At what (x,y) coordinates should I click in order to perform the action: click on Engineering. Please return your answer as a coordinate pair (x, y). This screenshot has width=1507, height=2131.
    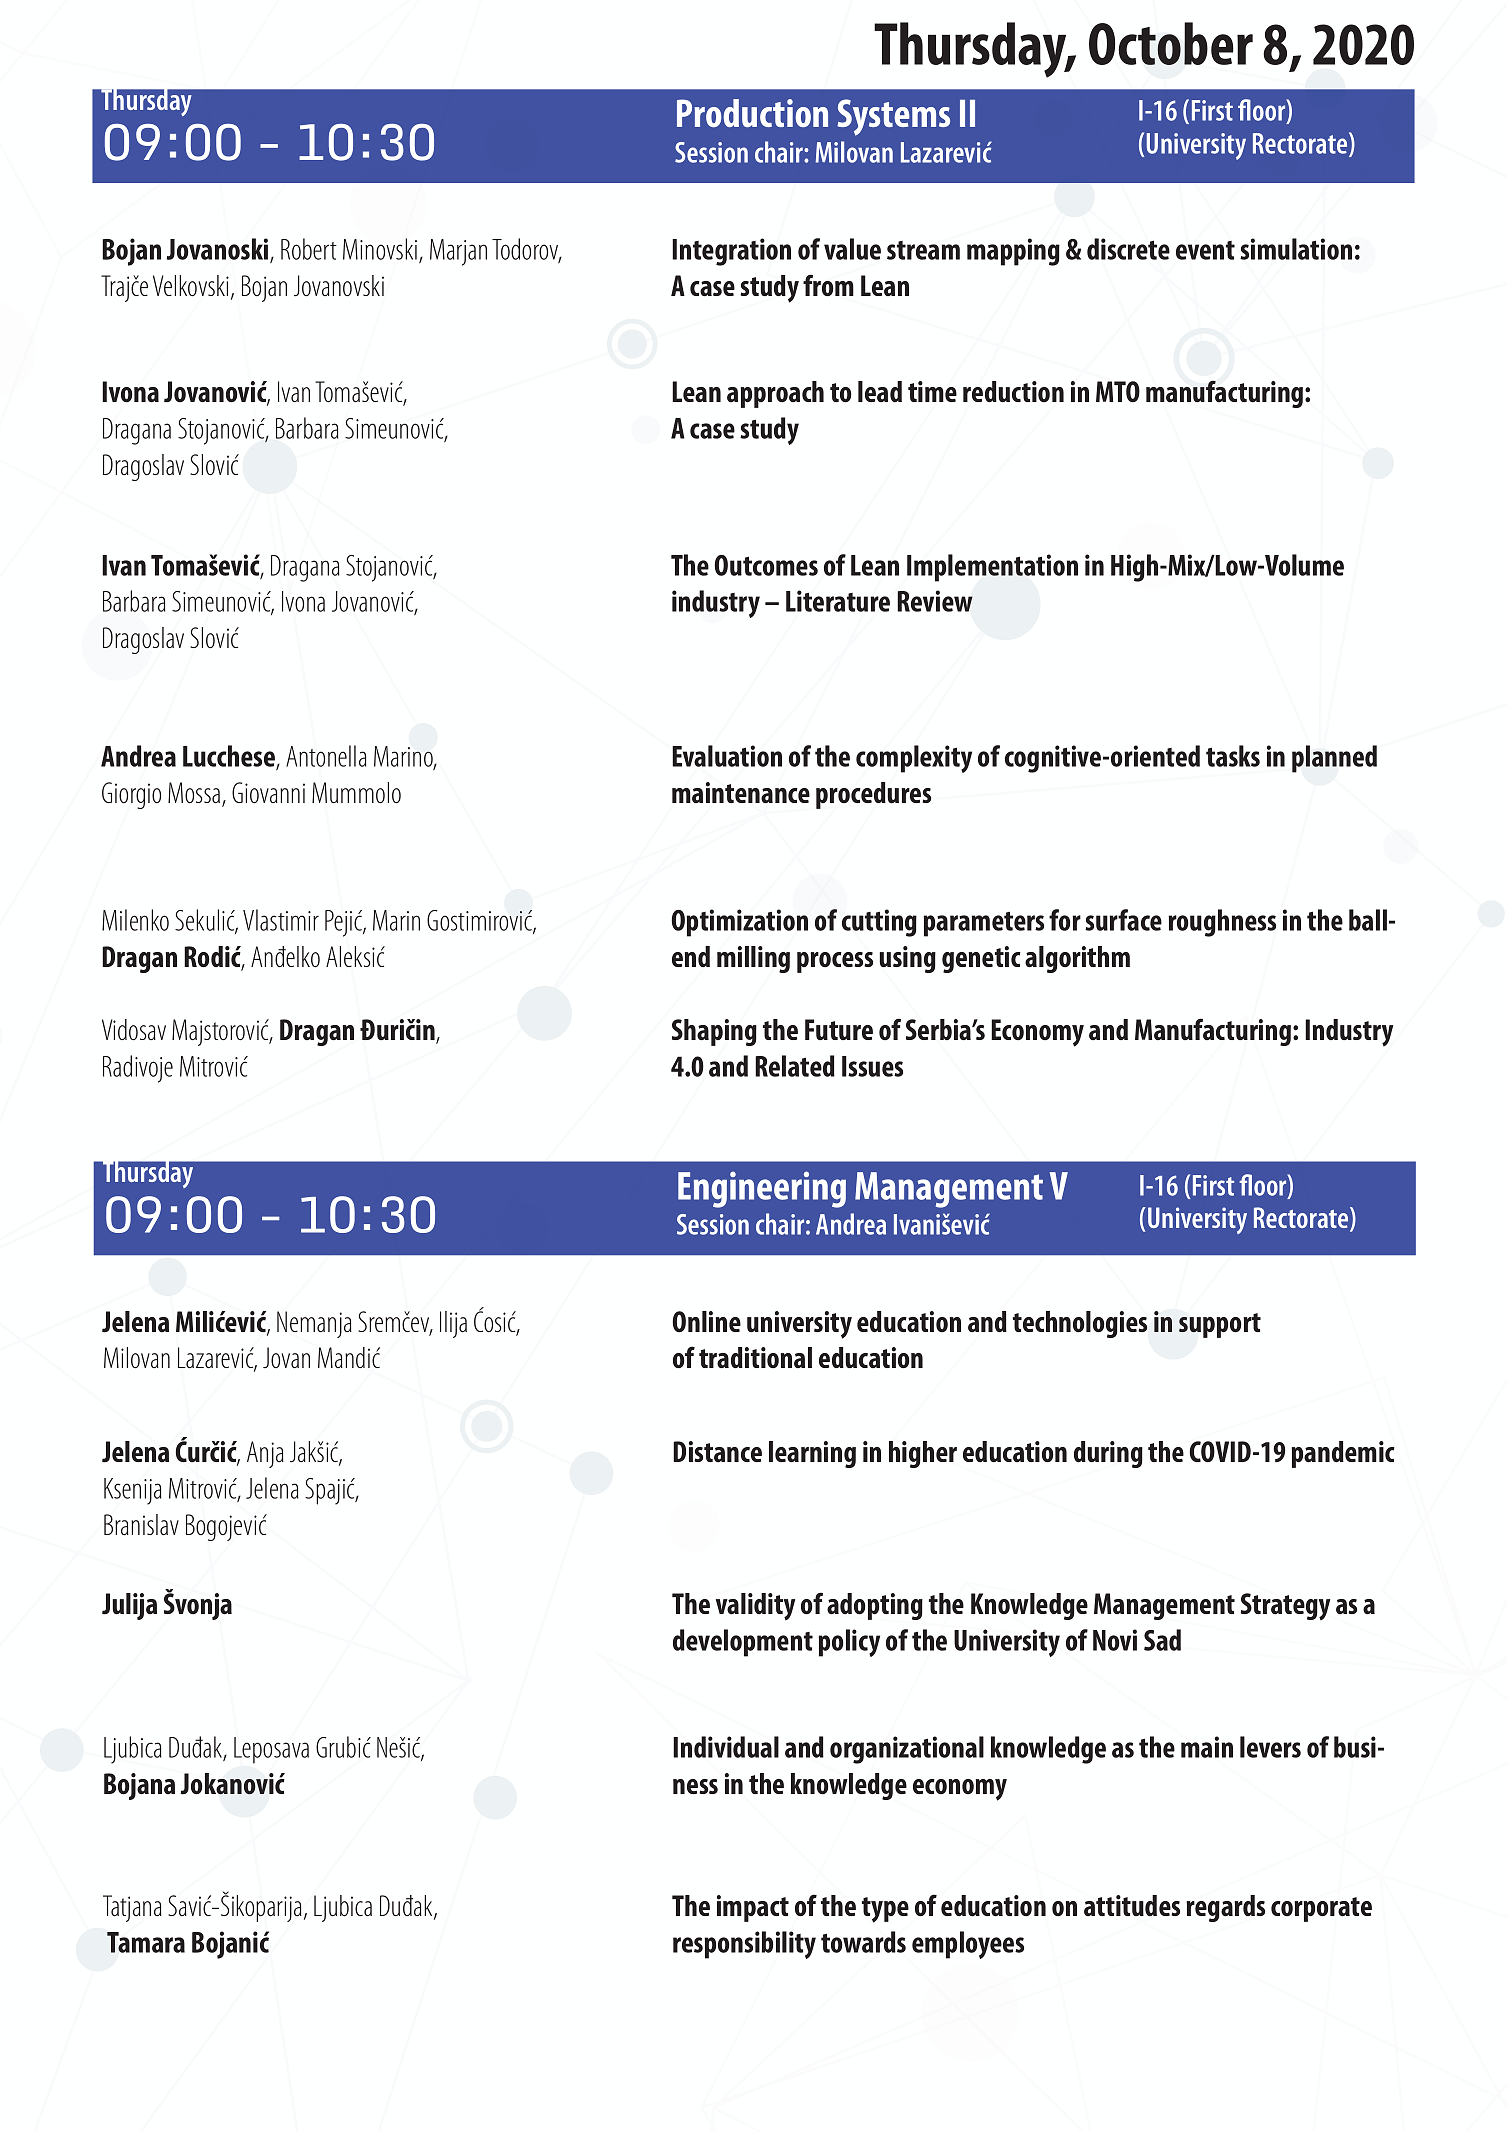
    Looking at the image, I should click on (762, 1189).
